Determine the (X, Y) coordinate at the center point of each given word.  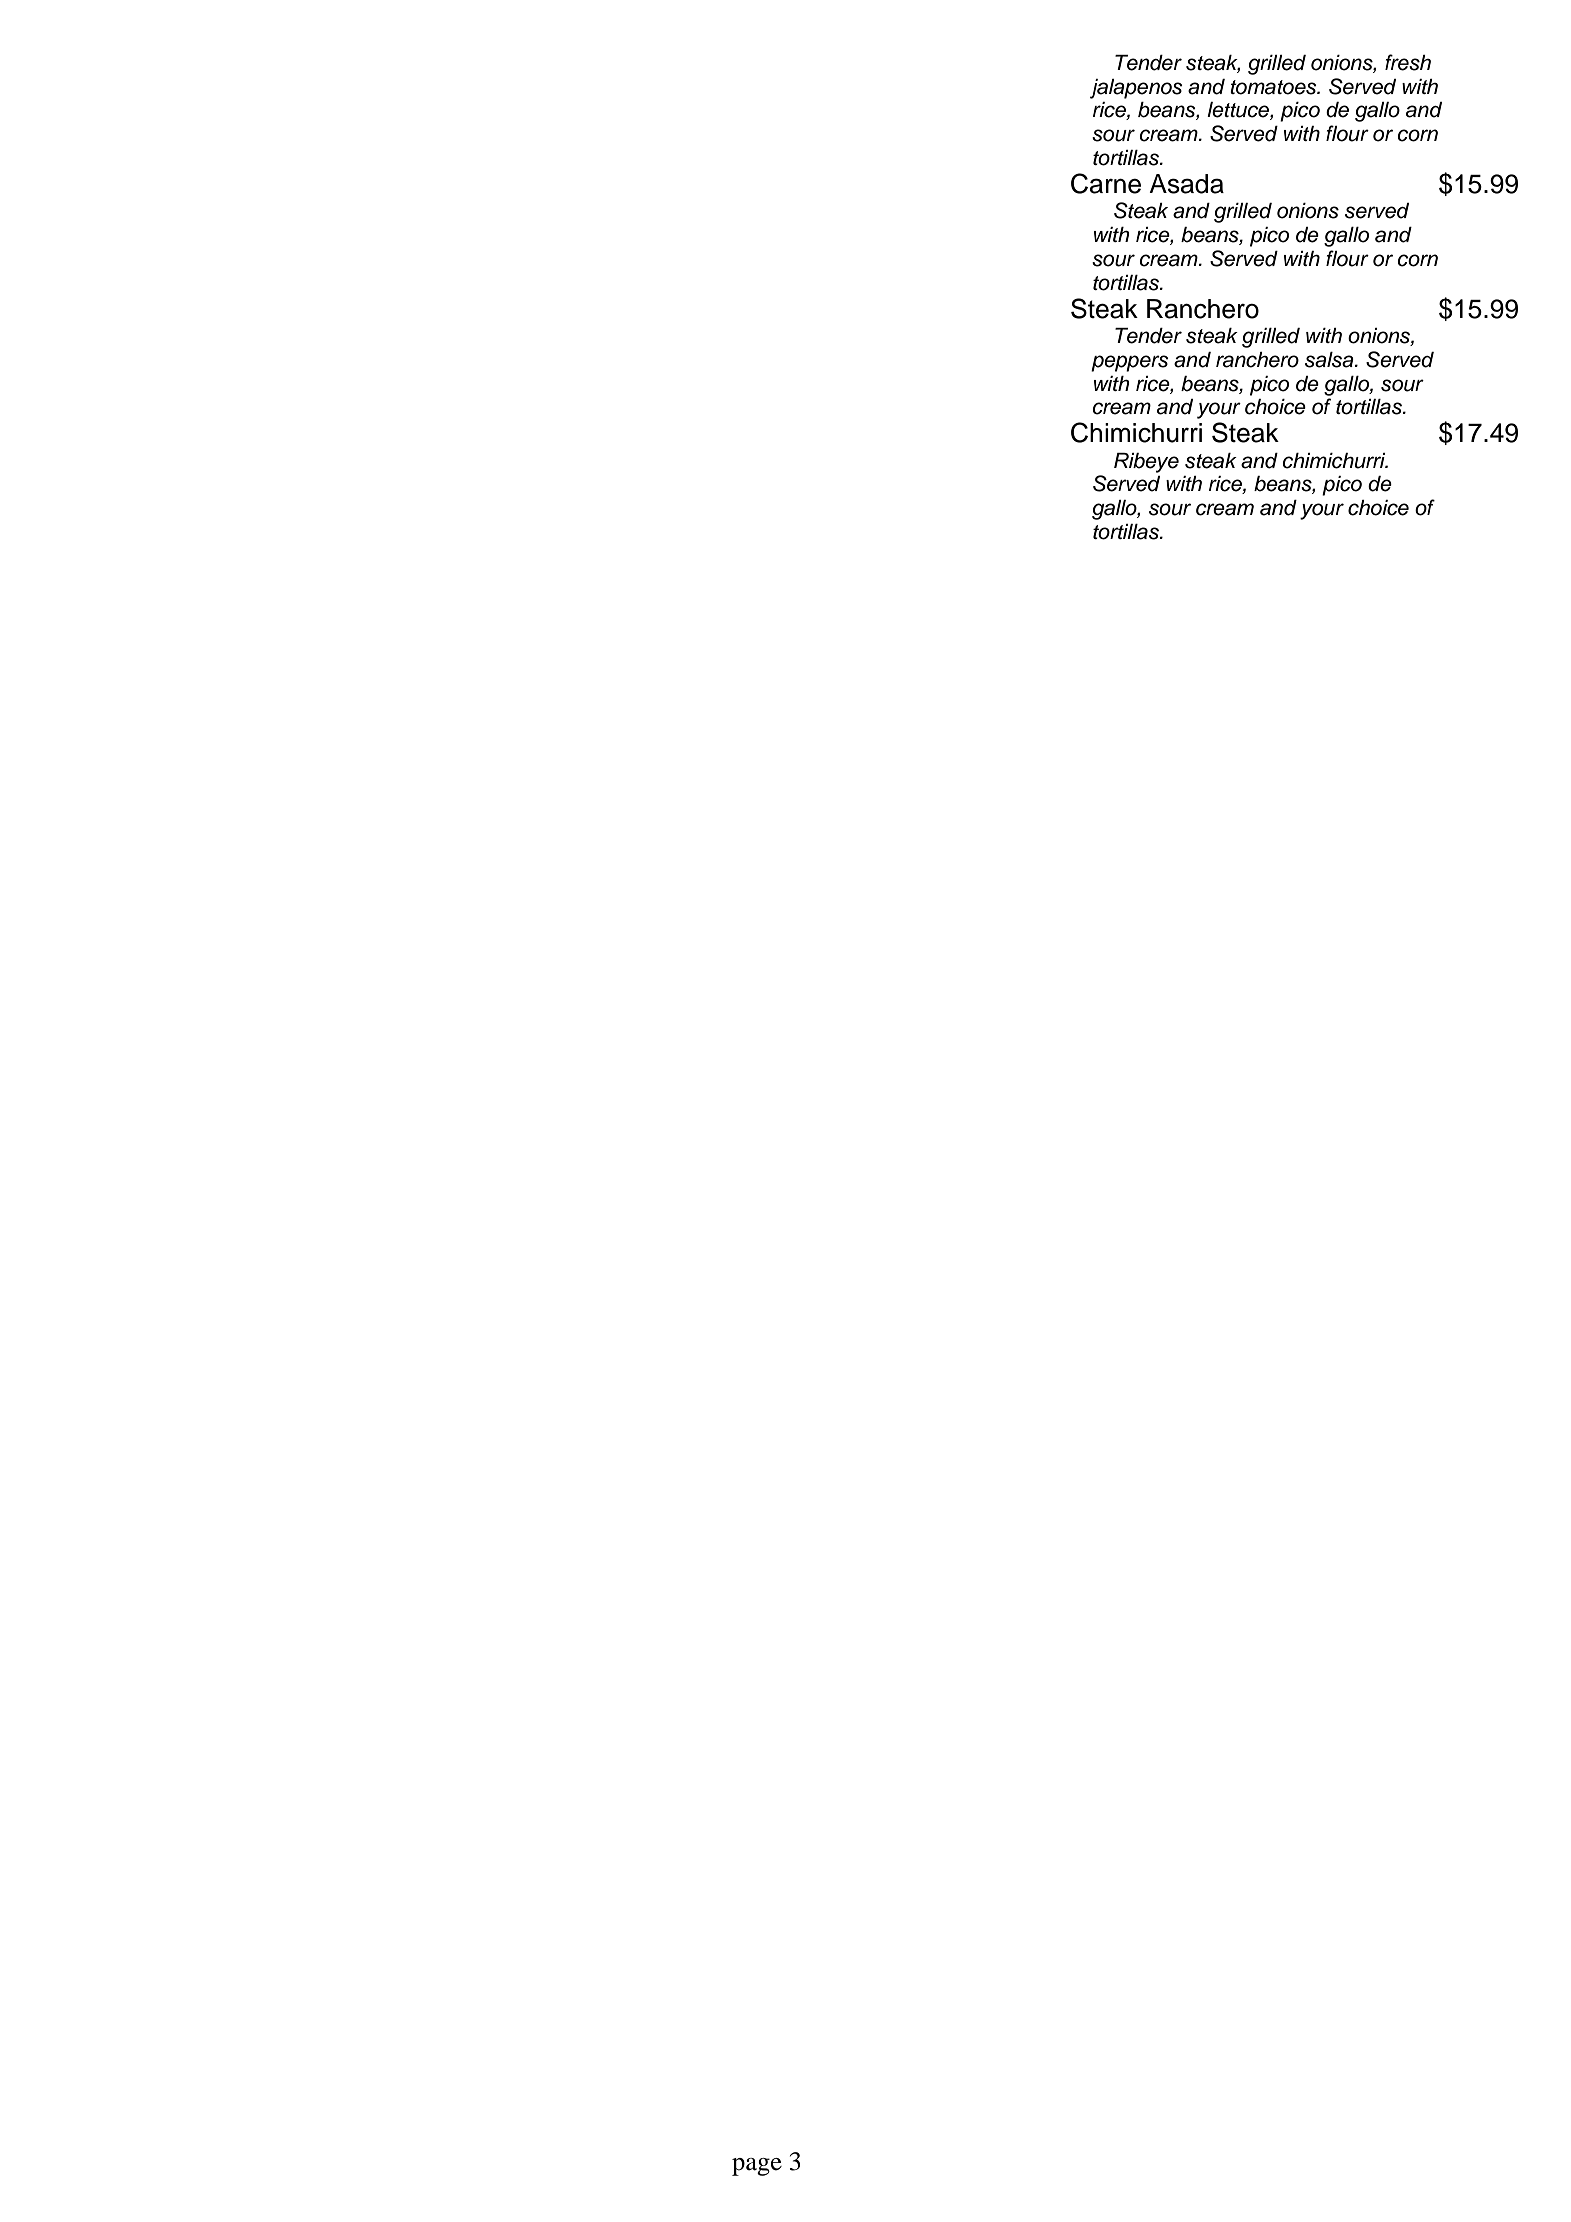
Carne (1106, 183)
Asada (1186, 184)
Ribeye (1146, 463)
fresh (1408, 62)
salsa (1330, 360)
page (757, 2167)
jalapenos (1136, 89)
